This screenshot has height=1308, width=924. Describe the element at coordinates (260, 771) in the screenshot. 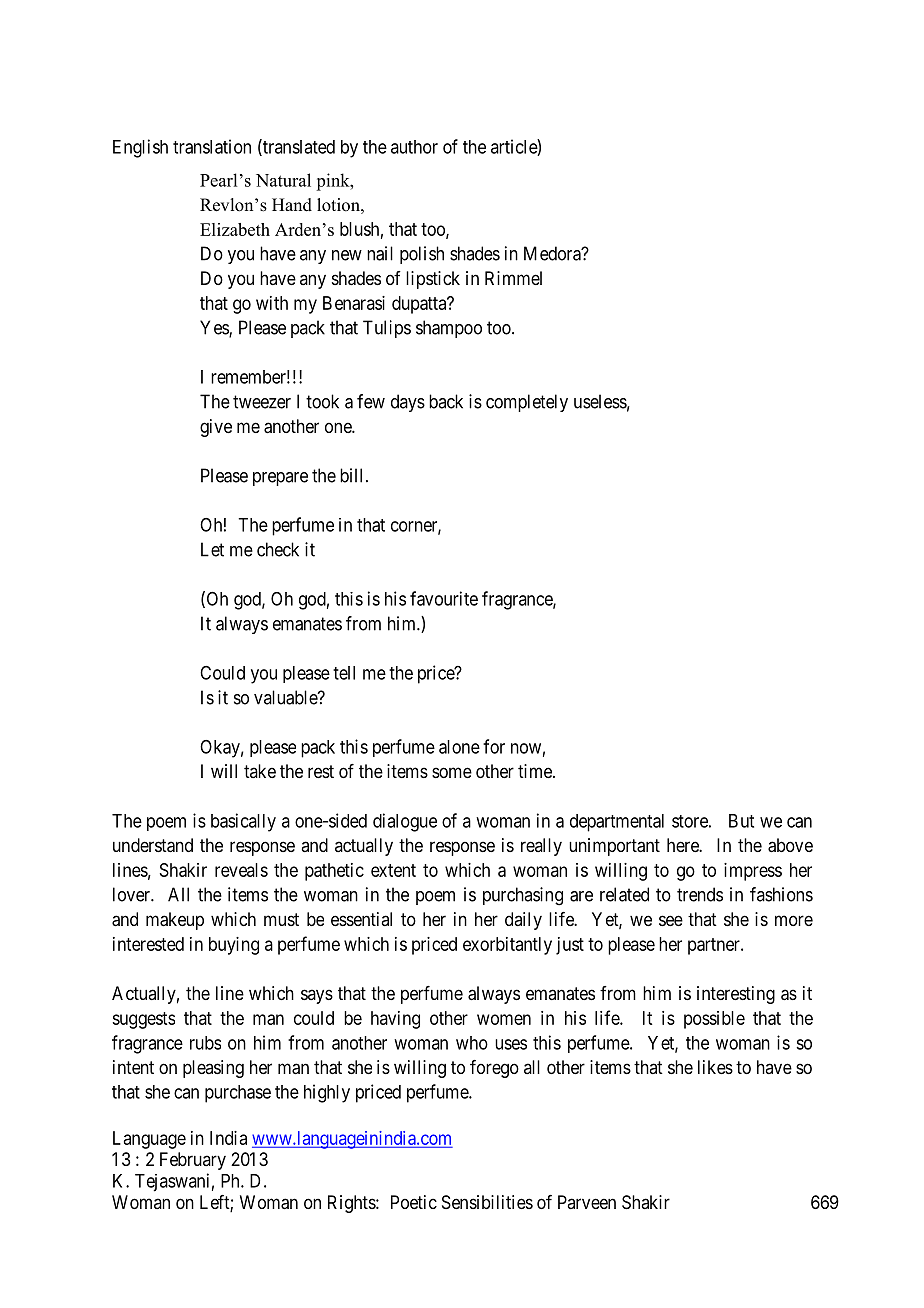

I see `take` at that location.
